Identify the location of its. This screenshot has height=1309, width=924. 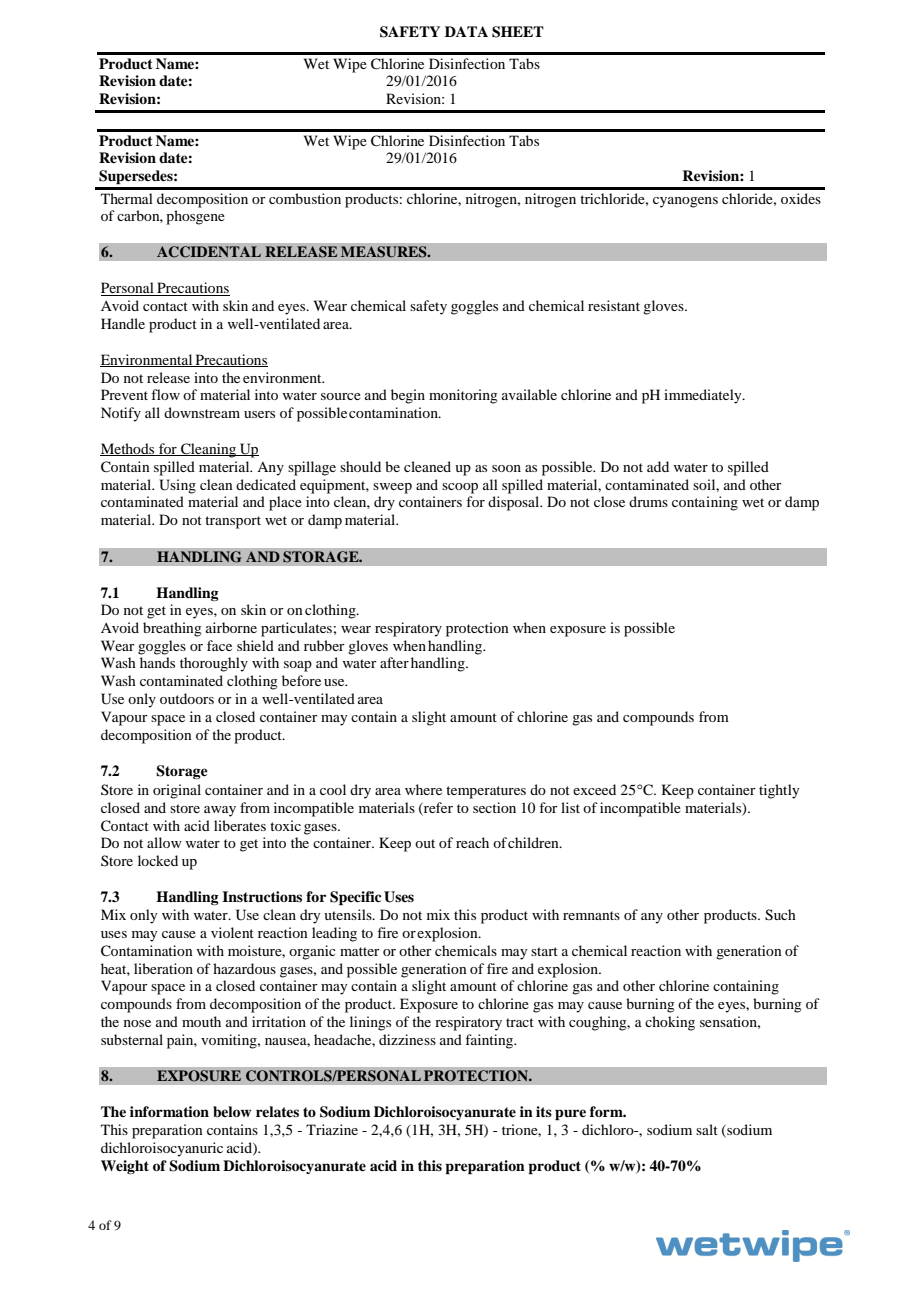
(544, 1111).
